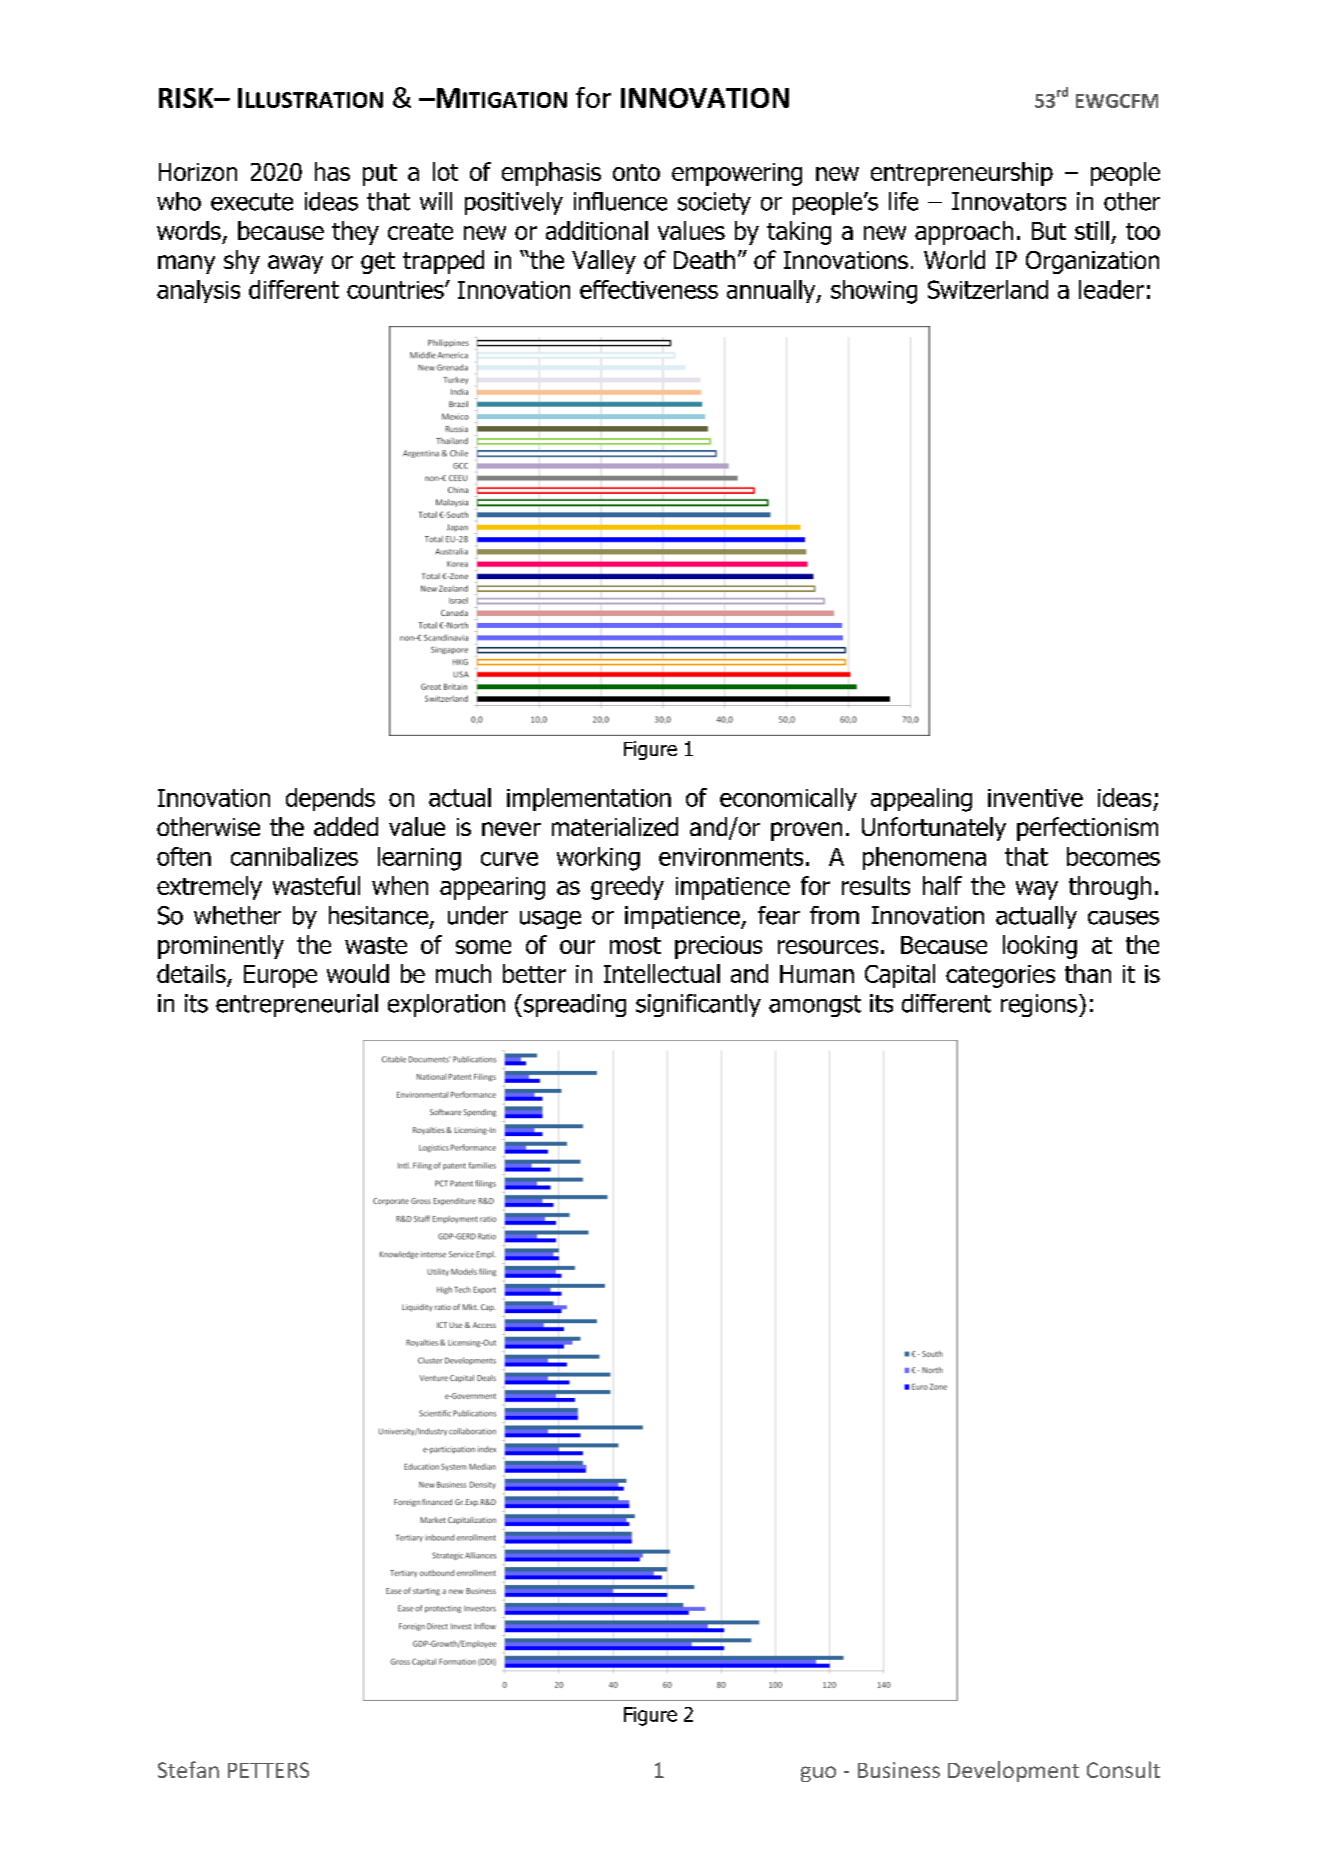 Image resolution: width=1317 pixels, height=1863 pixels. I want to click on Development, so click(1013, 1771).
